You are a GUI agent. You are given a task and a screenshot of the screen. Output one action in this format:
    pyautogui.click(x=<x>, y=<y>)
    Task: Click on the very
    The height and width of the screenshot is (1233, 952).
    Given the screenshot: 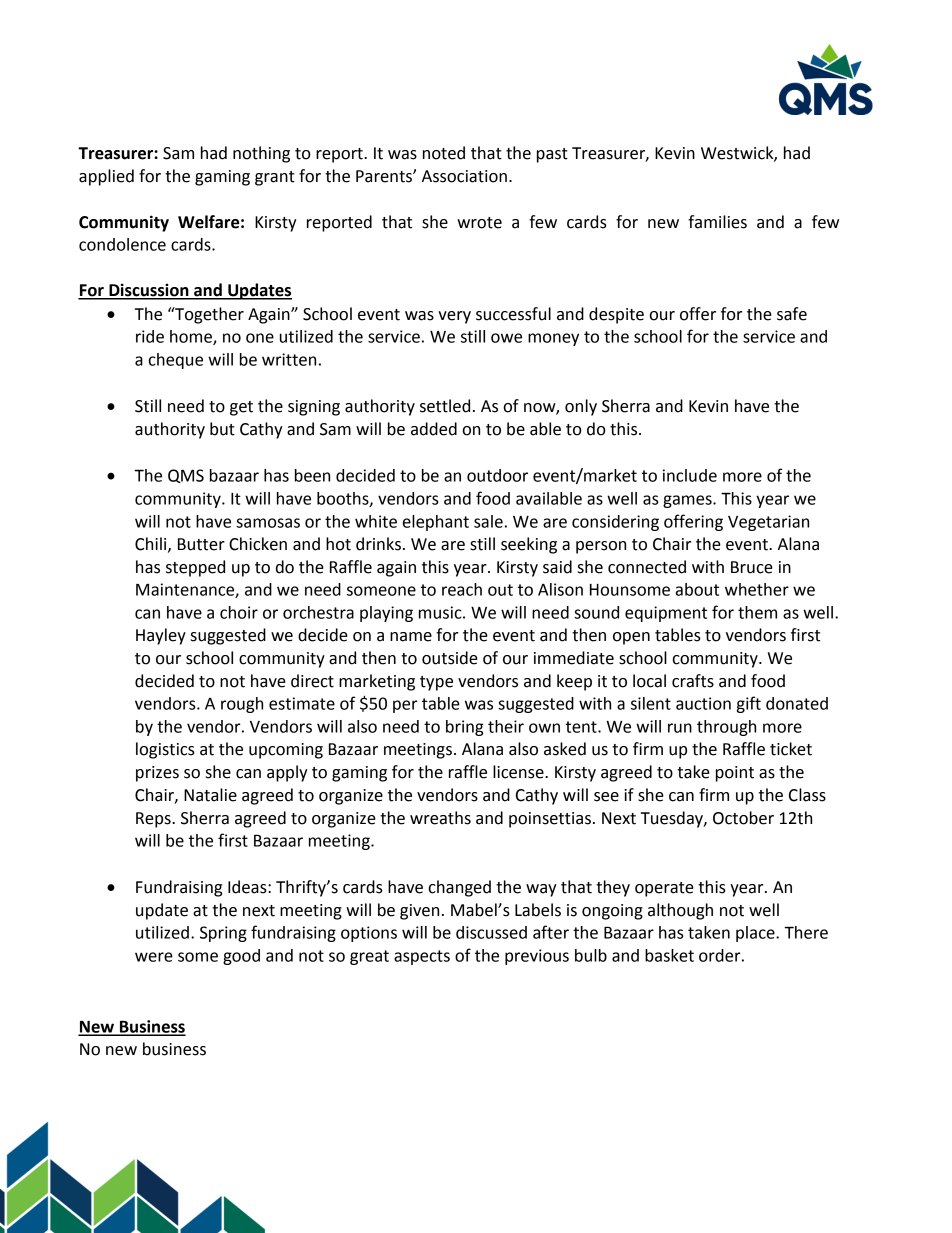 What is the action you would take?
    pyautogui.click(x=454, y=317)
